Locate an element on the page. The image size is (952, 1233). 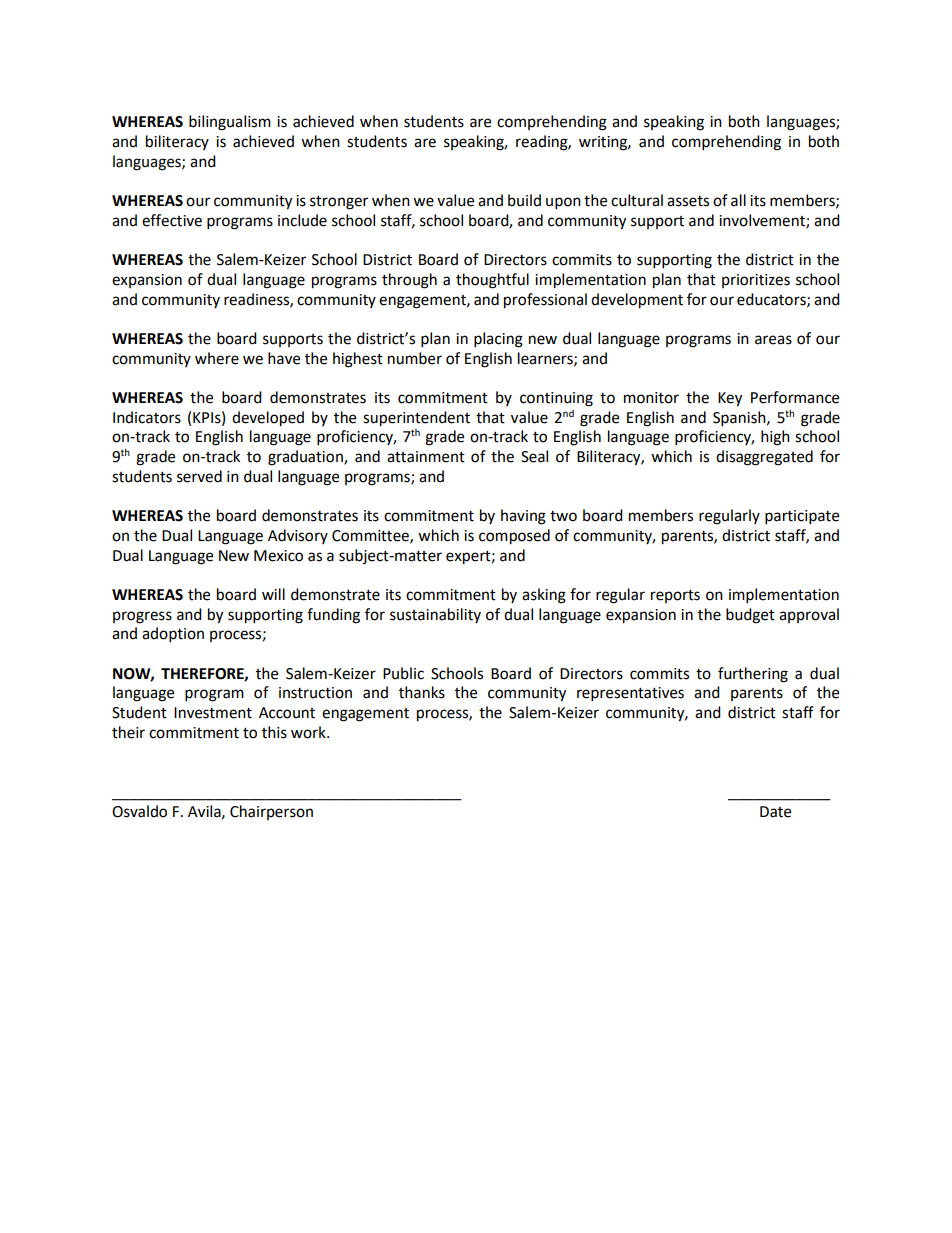
effective is located at coordinates (172, 220).
